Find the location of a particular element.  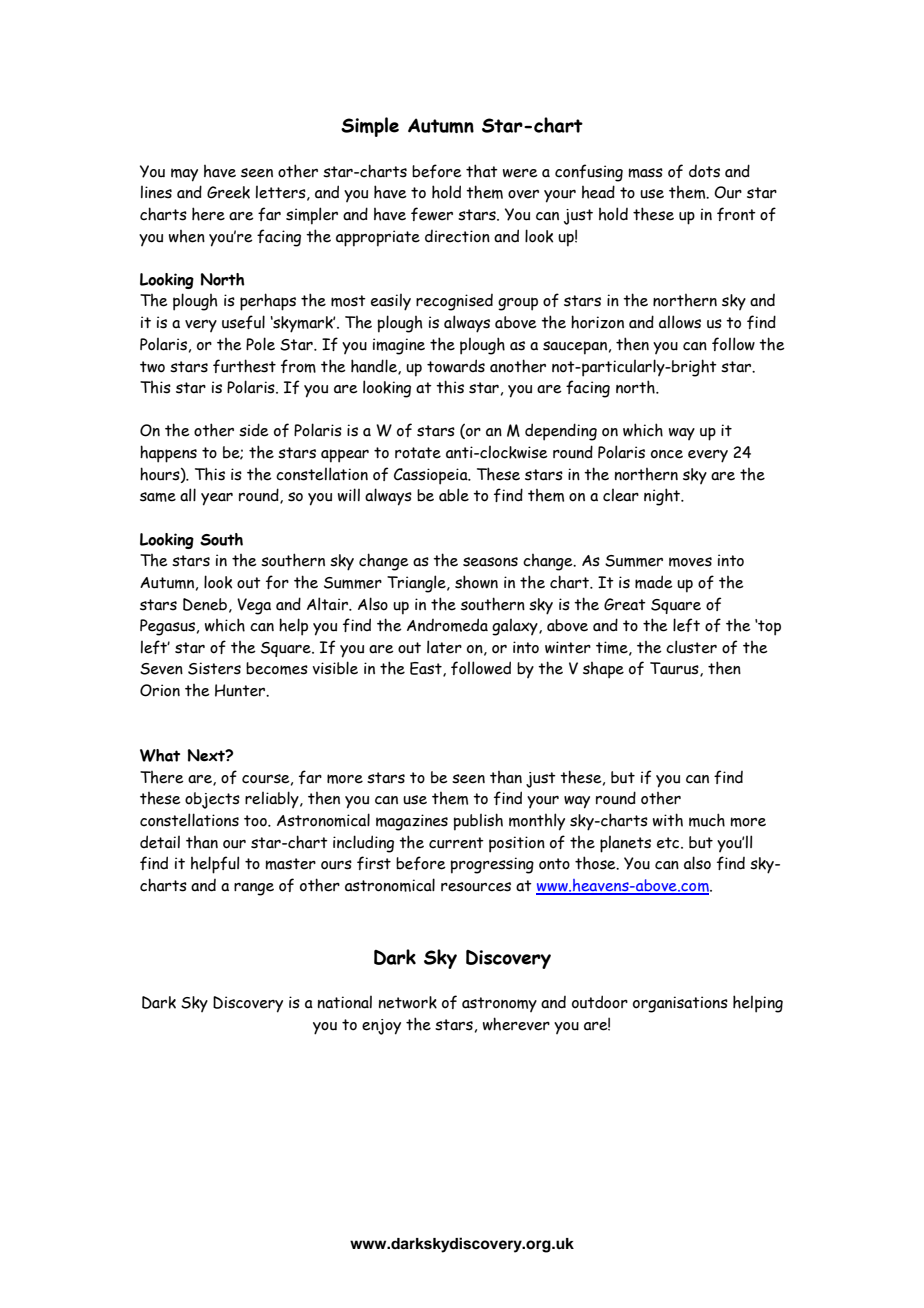

Greek is located at coordinates (228, 192).
